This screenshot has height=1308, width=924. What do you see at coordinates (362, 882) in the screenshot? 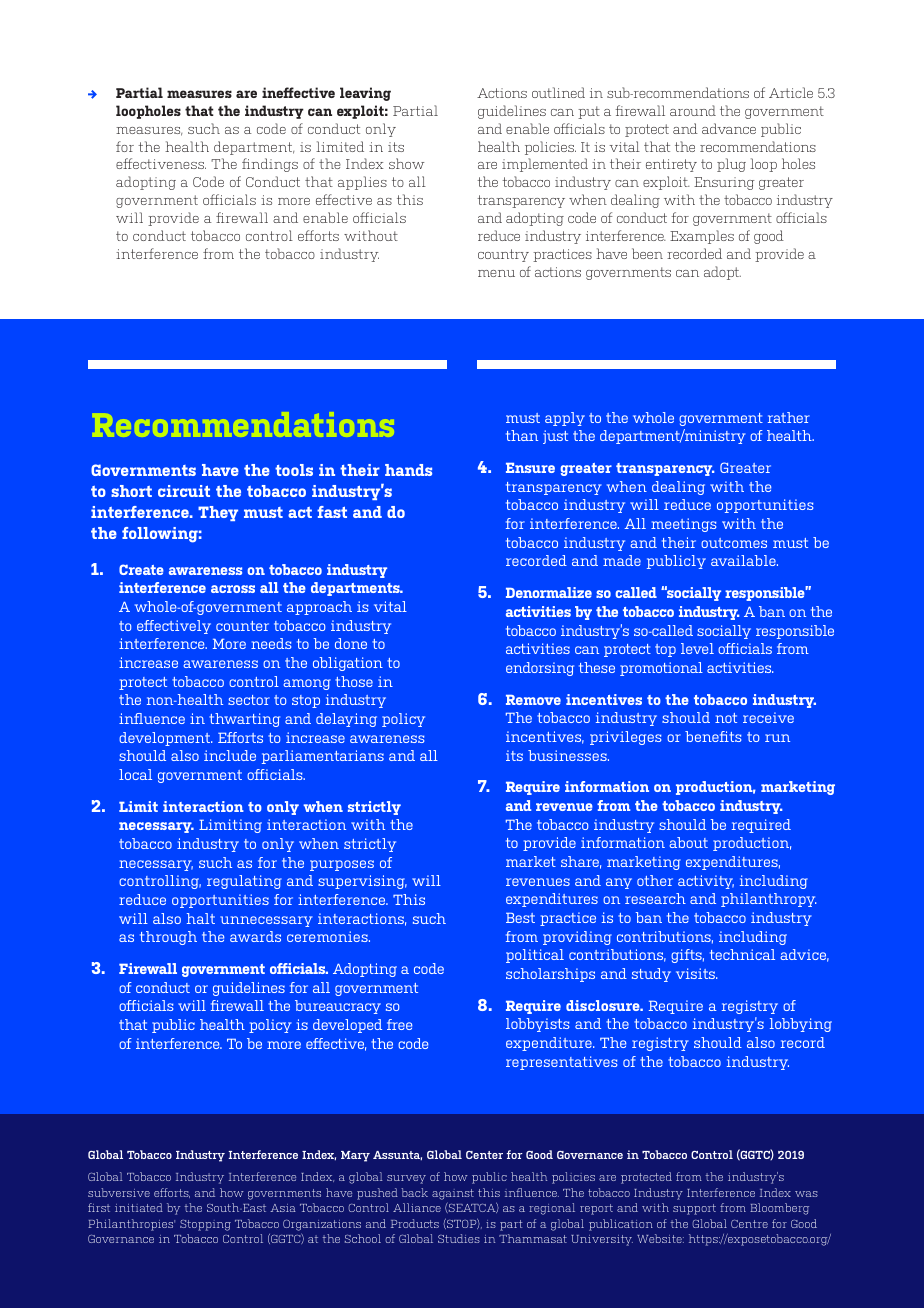
I see `supervising` at bounding box center [362, 882].
